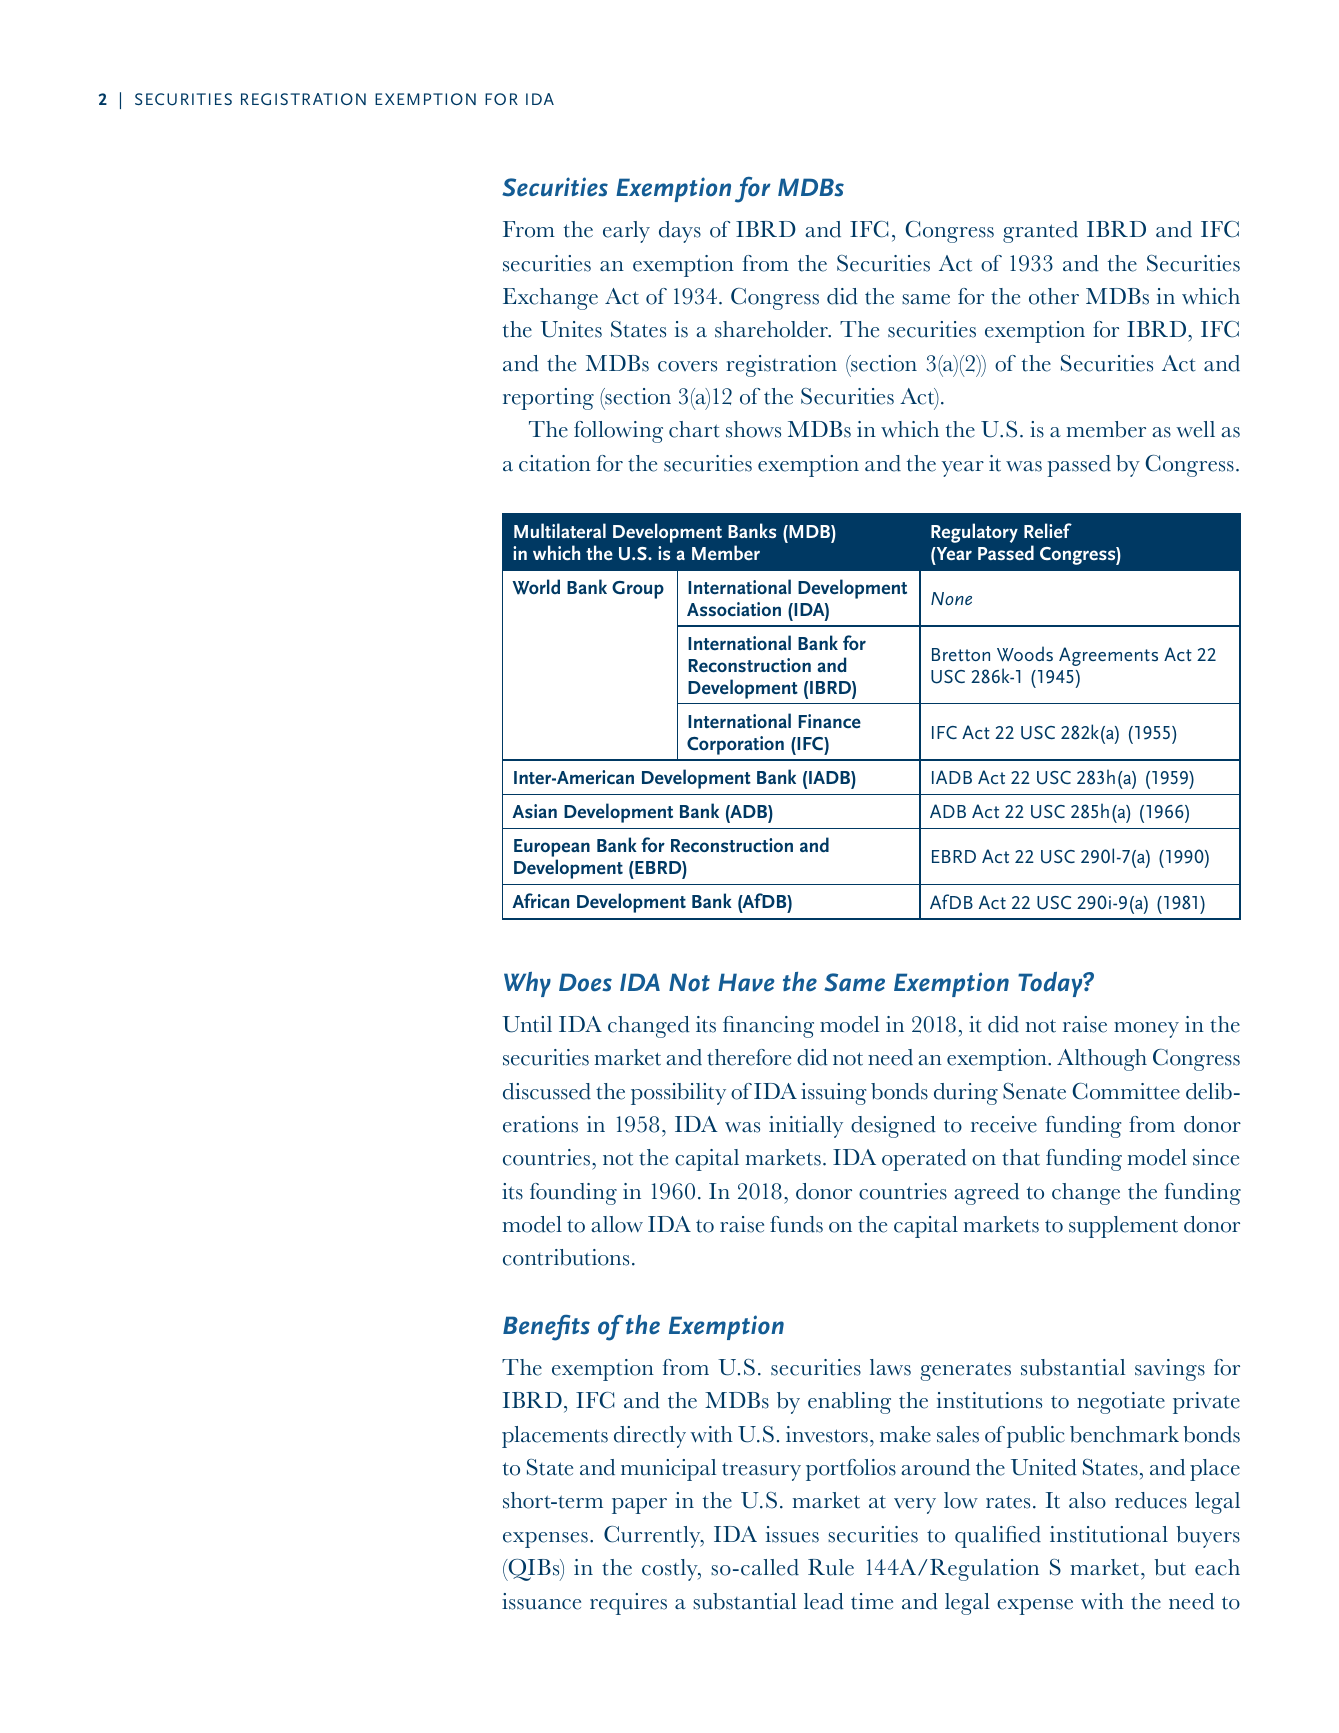 The height and width of the document is (1733, 1339). Describe the element at coordinates (746, 982) in the document. I see `Have` at that location.
